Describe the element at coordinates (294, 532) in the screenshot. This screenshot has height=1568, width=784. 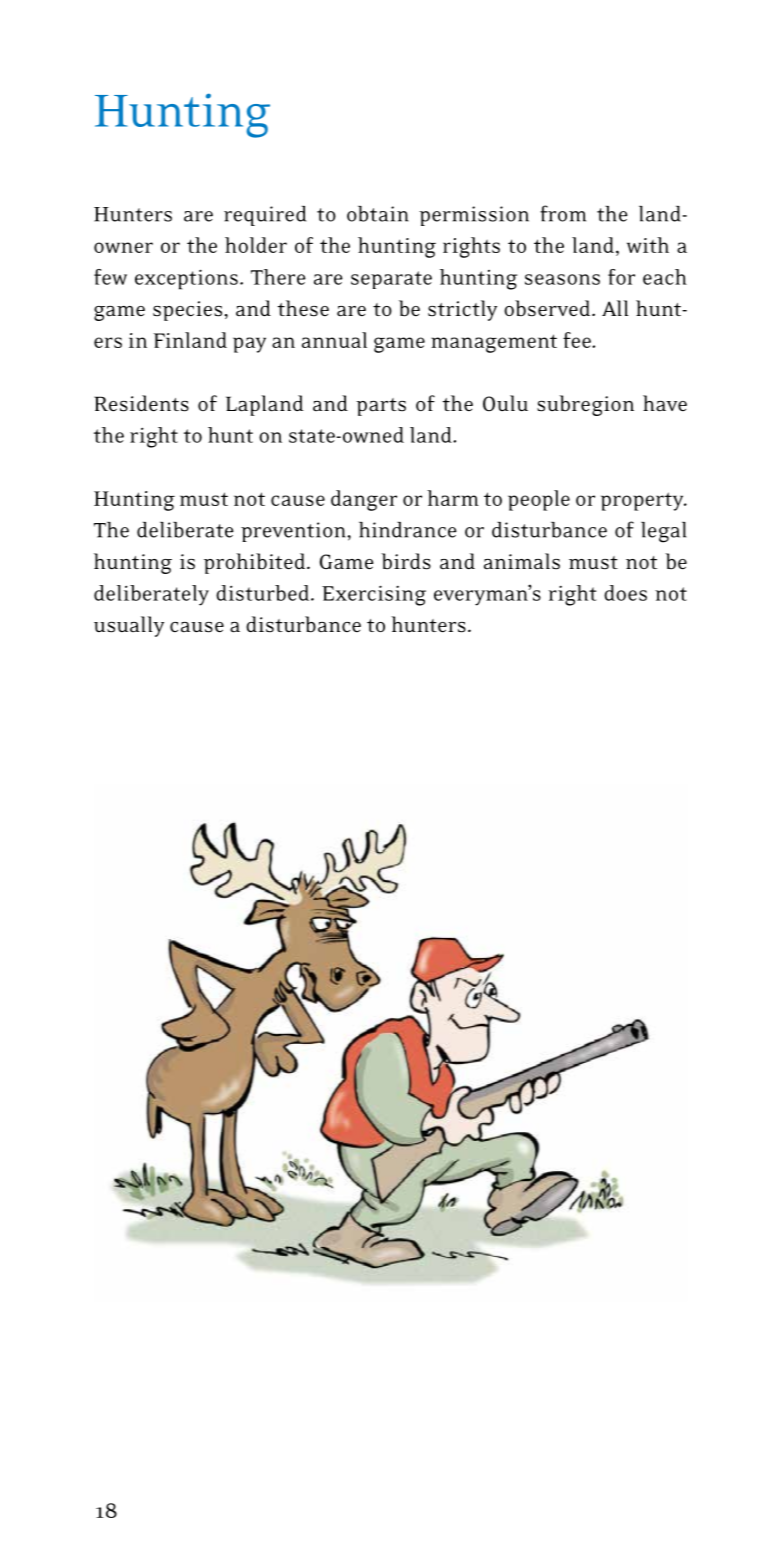
I see `prevention` at that location.
